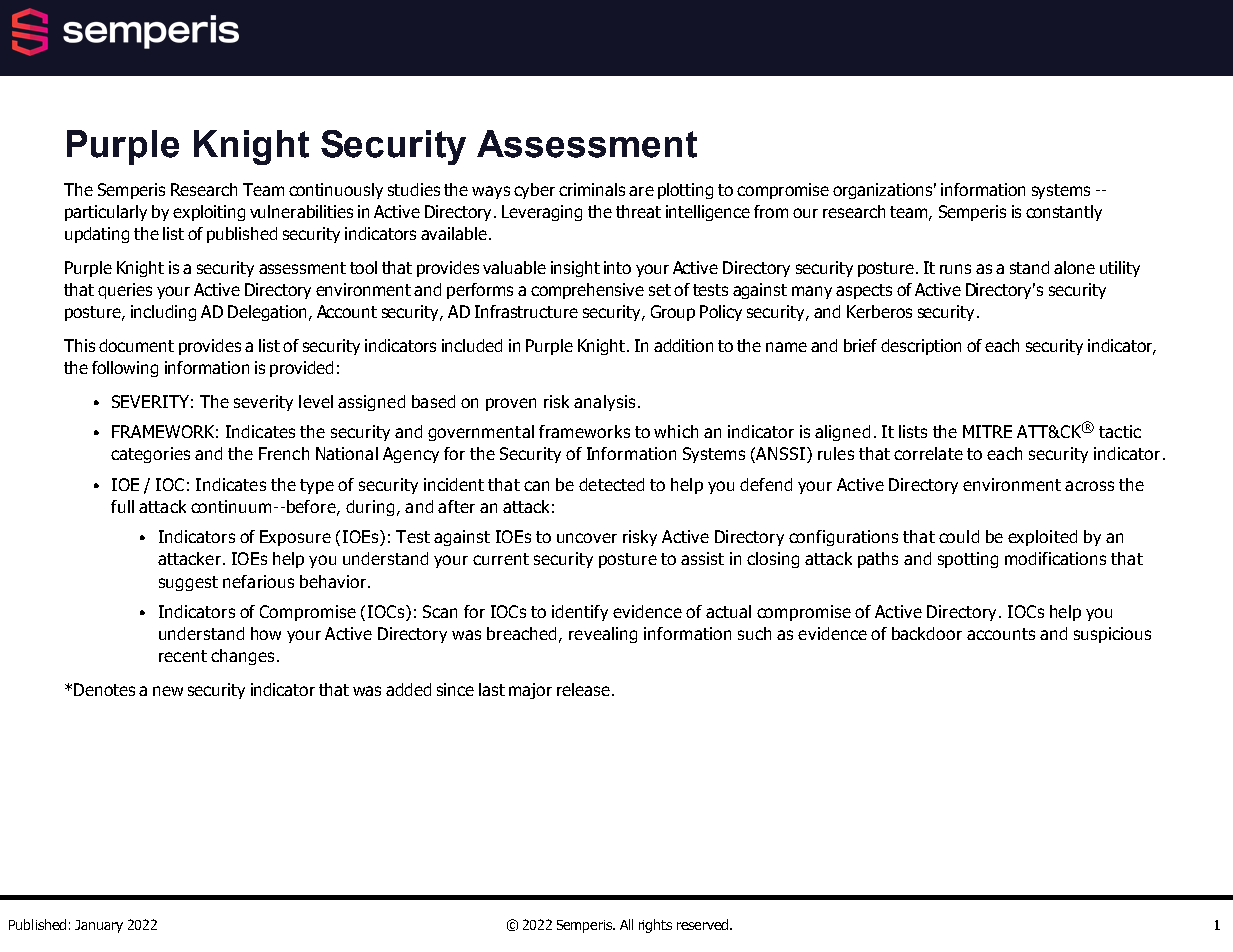 This page has height=952, width=1233. I want to click on following, so click(125, 369).
